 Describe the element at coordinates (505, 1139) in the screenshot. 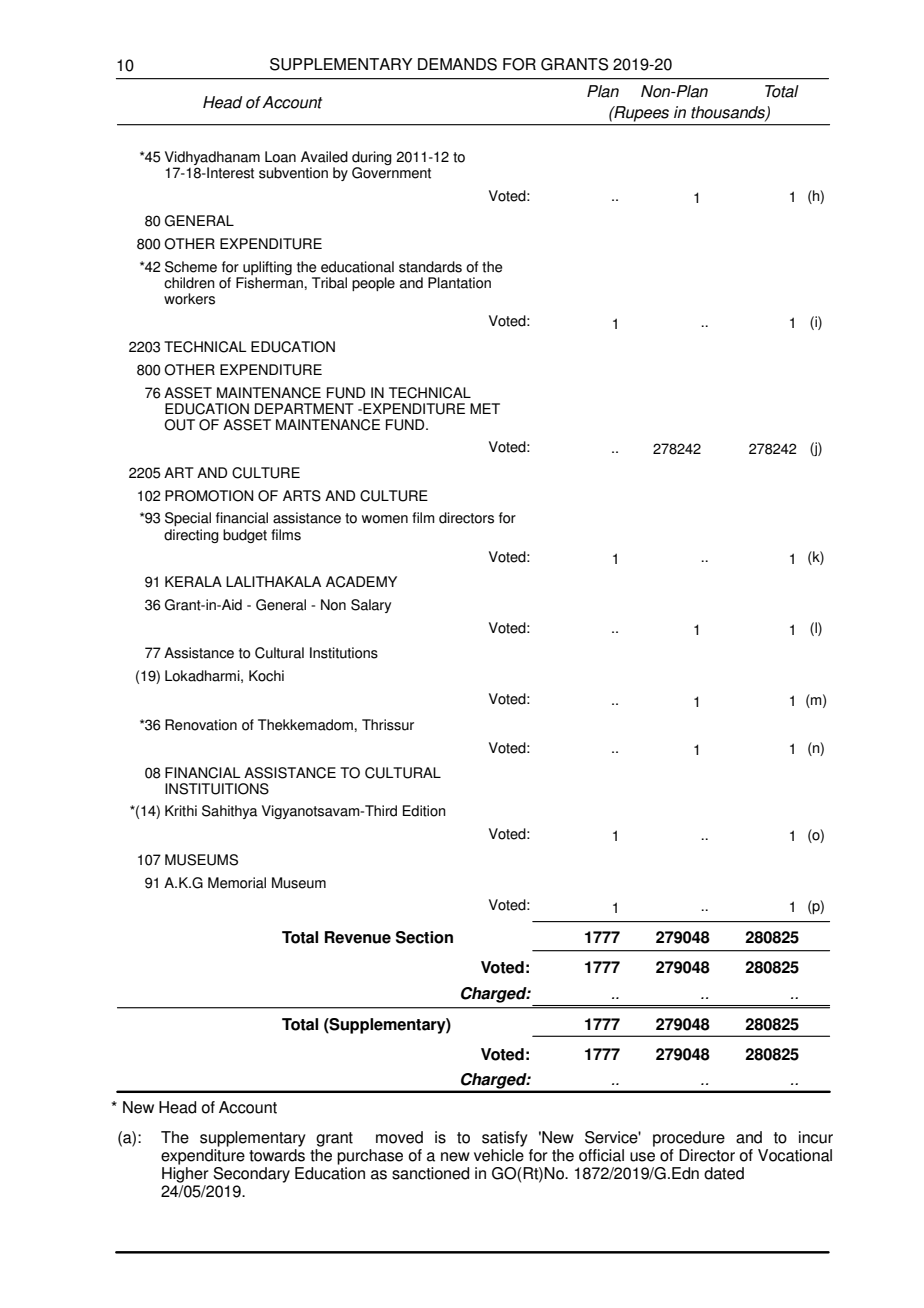

I see `satisfy` at that location.
